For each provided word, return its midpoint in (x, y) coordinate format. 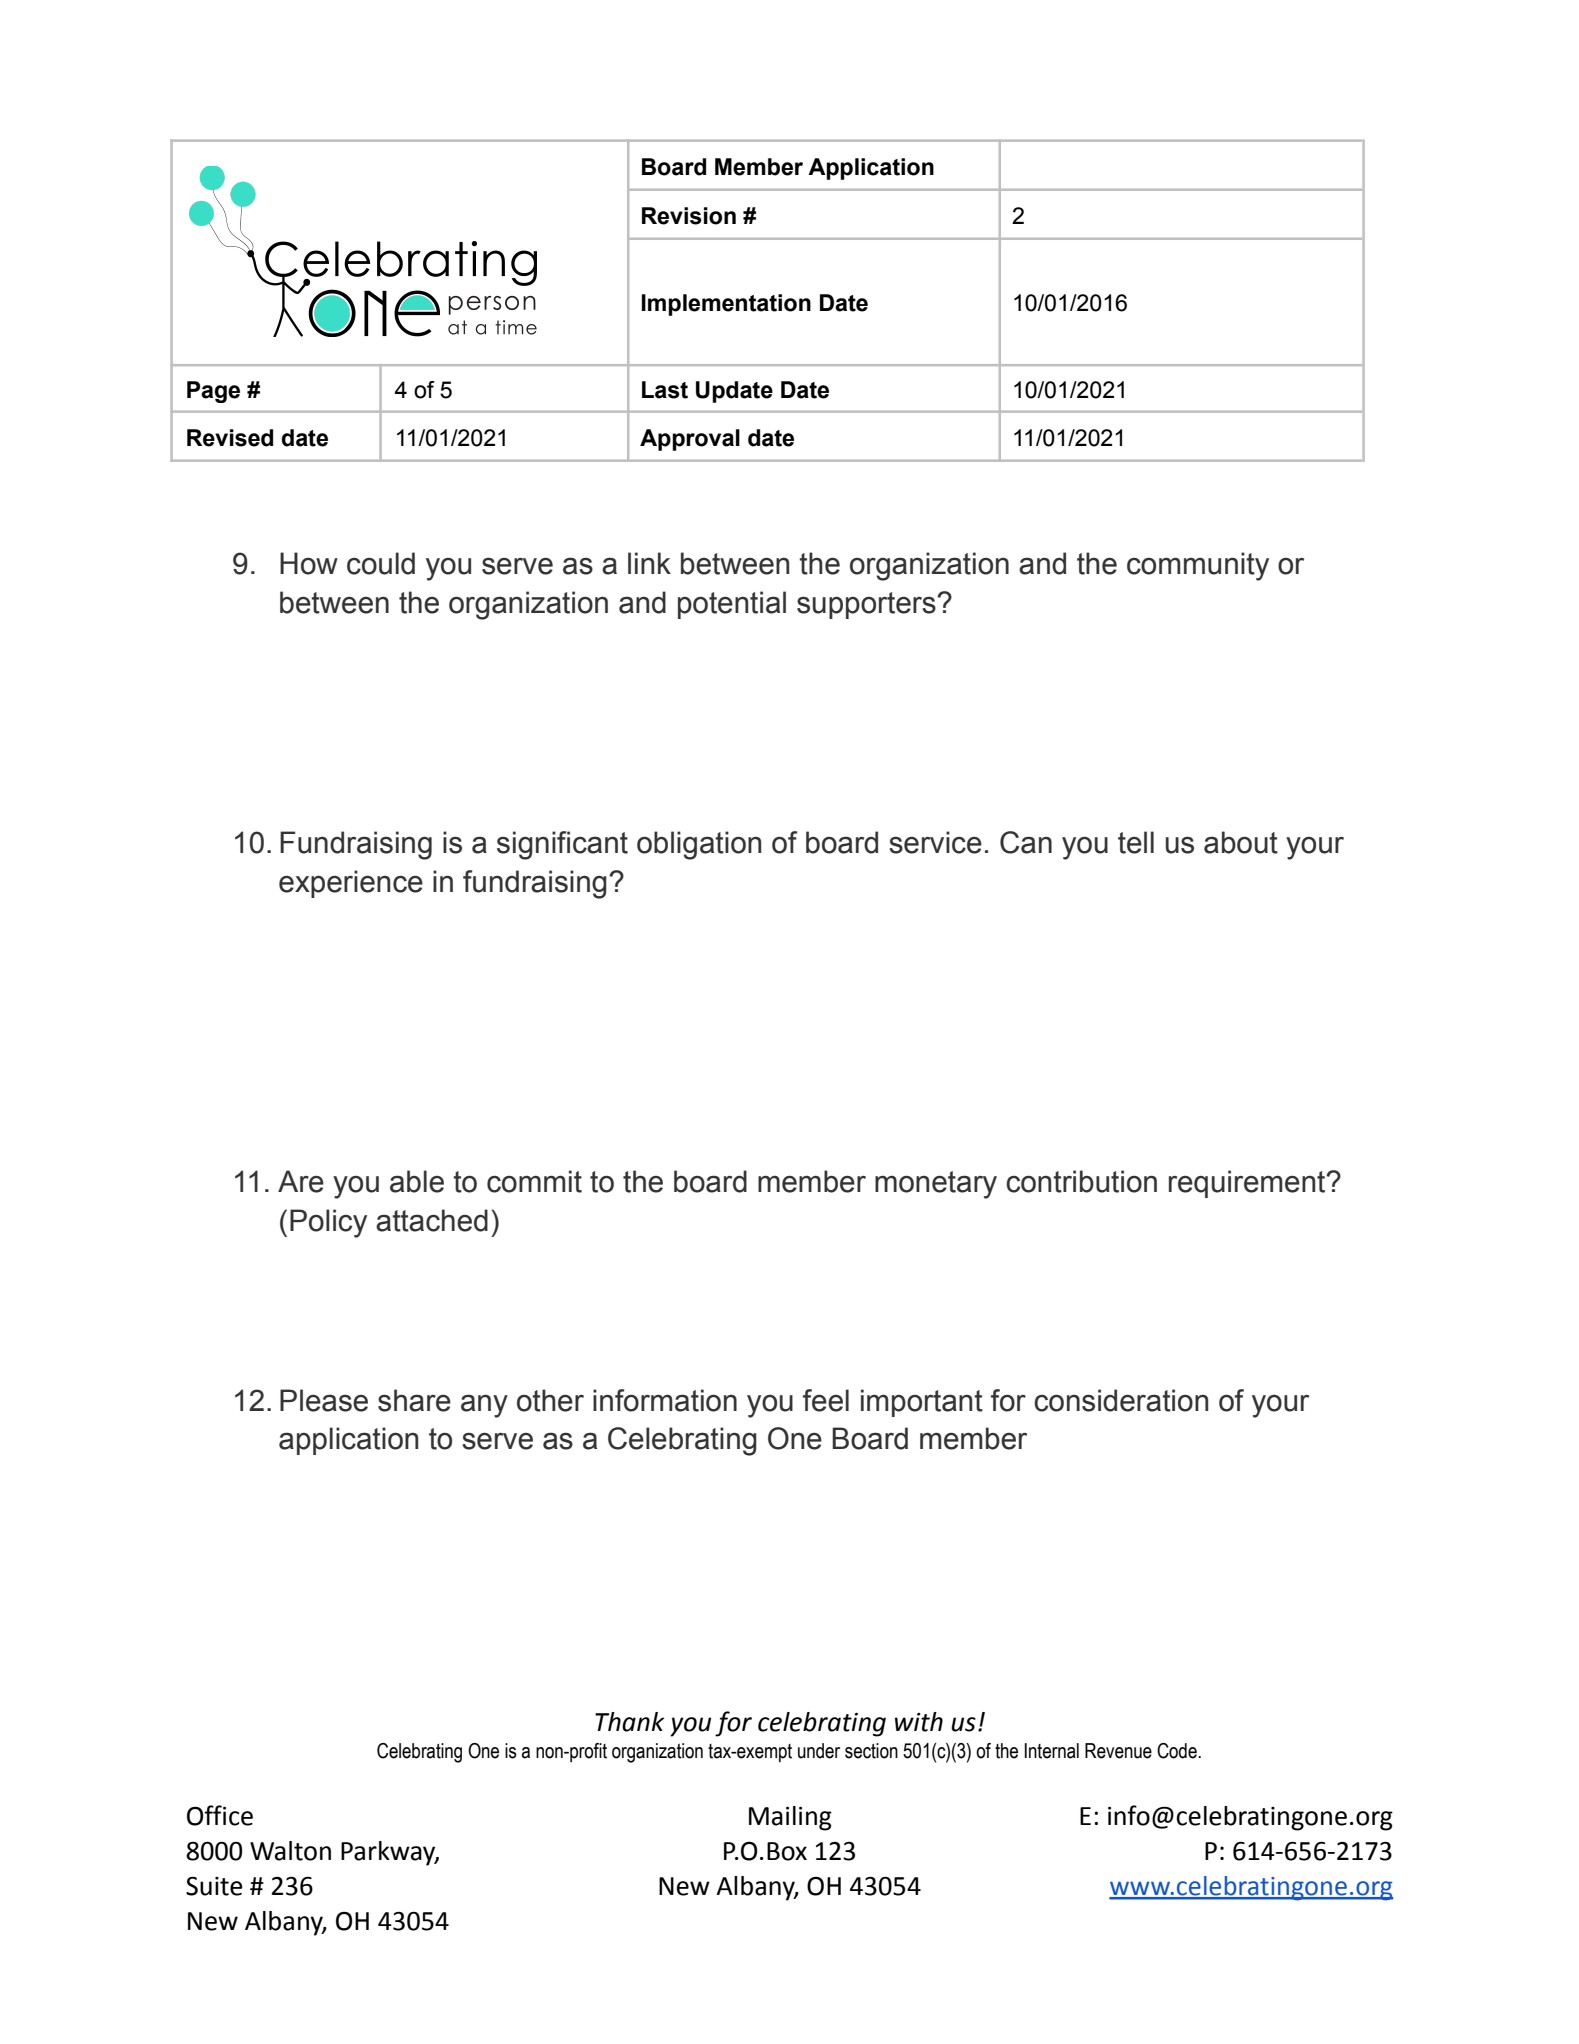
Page (213, 392)
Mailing (790, 1818)
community (1198, 566)
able (417, 1181)
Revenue (1118, 1751)
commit (534, 1181)
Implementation (726, 305)
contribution (1081, 1181)
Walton (290, 1851)
